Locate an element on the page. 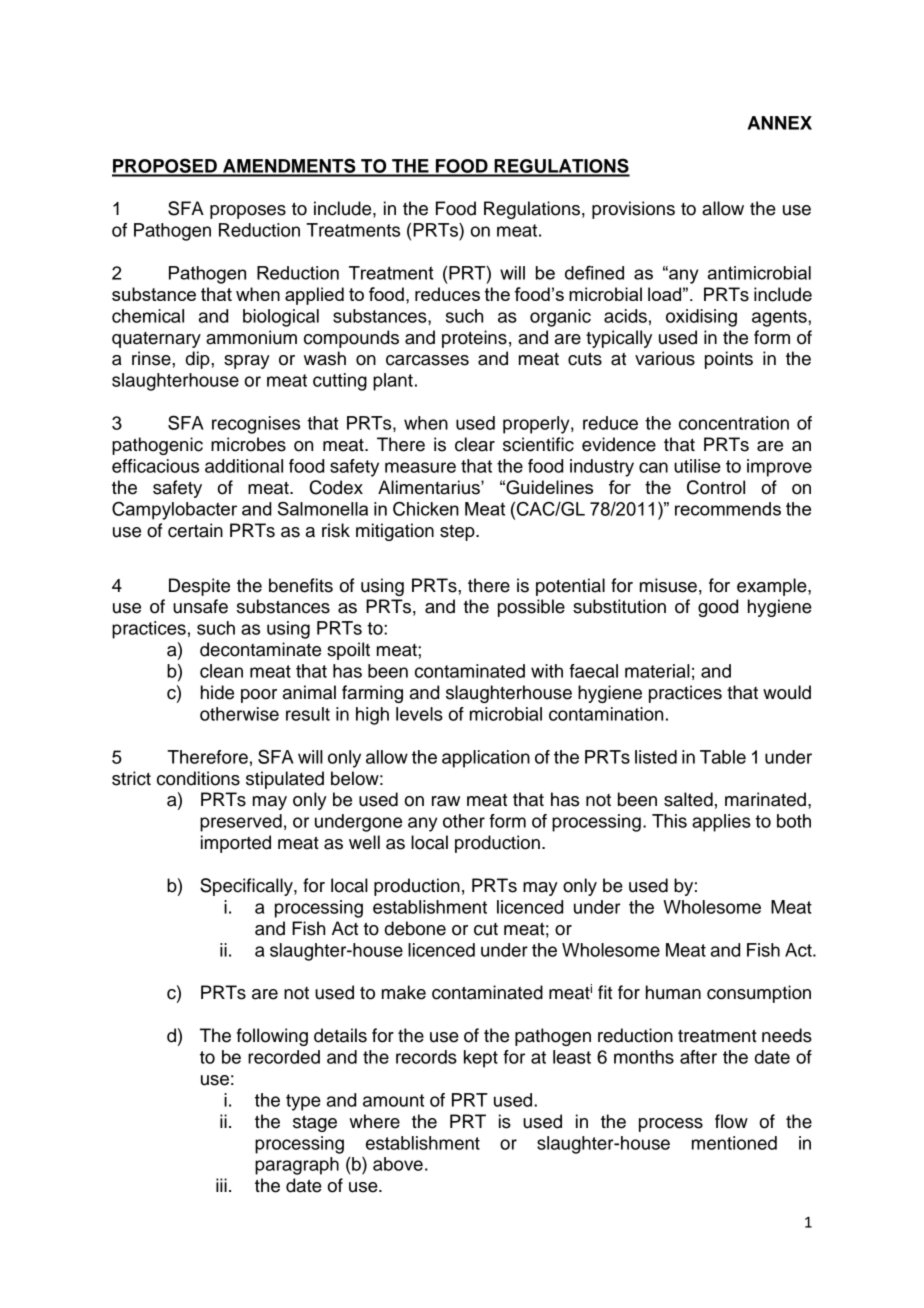 The image size is (924, 1308). provisions is located at coordinates (633, 210).
